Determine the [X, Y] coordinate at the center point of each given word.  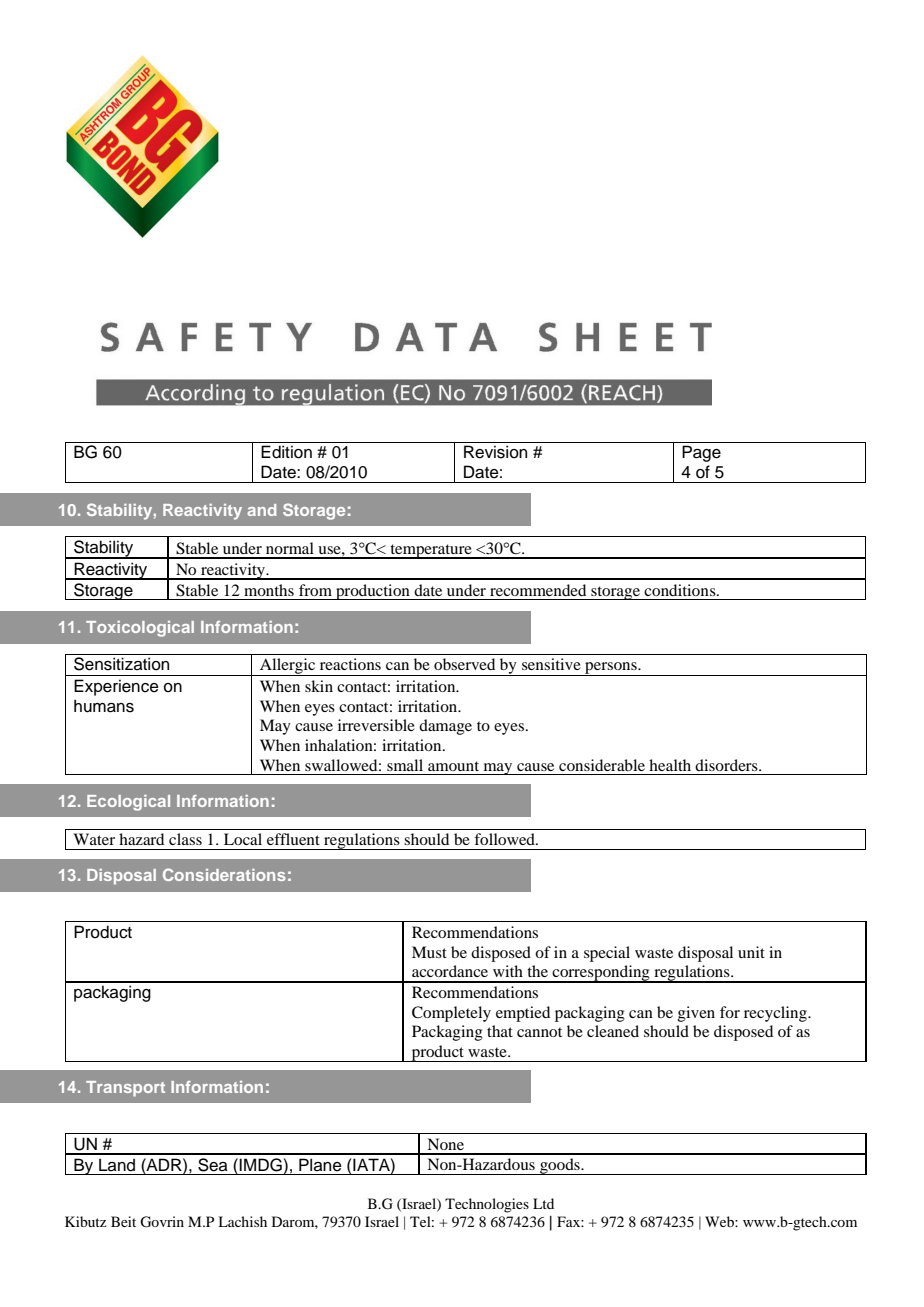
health [670, 765]
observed [464, 664]
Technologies [487, 1205]
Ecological [128, 803]
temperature [431, 551]
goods [560, 1166]
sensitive [551, 664]
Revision [495, 452]
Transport [125, 1089]
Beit [123, 1221]
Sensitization [121, 664]
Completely [451, 1014]
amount [453, 766]
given [696, 1014]
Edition [286, 452]
